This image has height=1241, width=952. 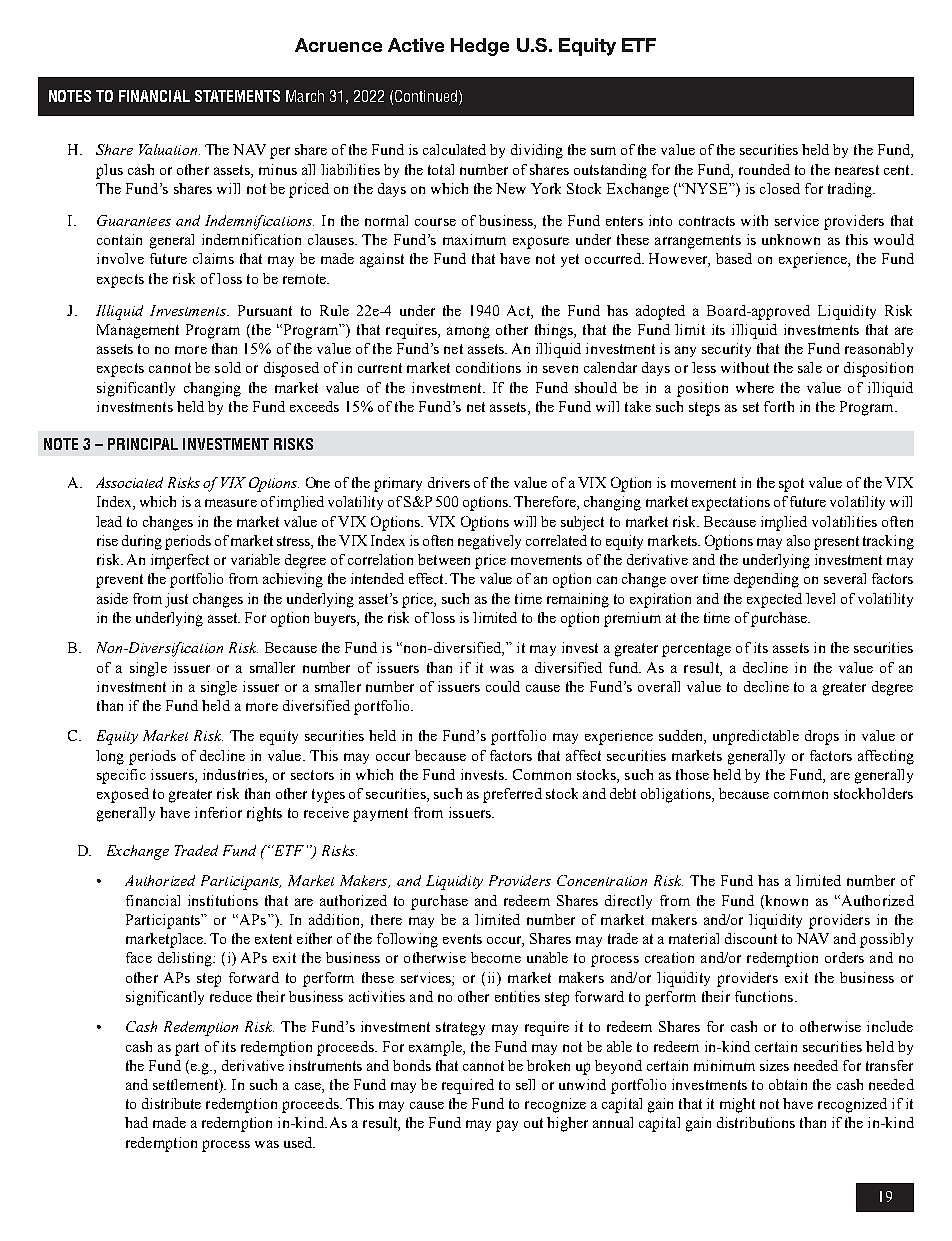 What do you see at coordinates (480, 47) in the image?
I see `Hedge` at bounding box center [480, 47].
